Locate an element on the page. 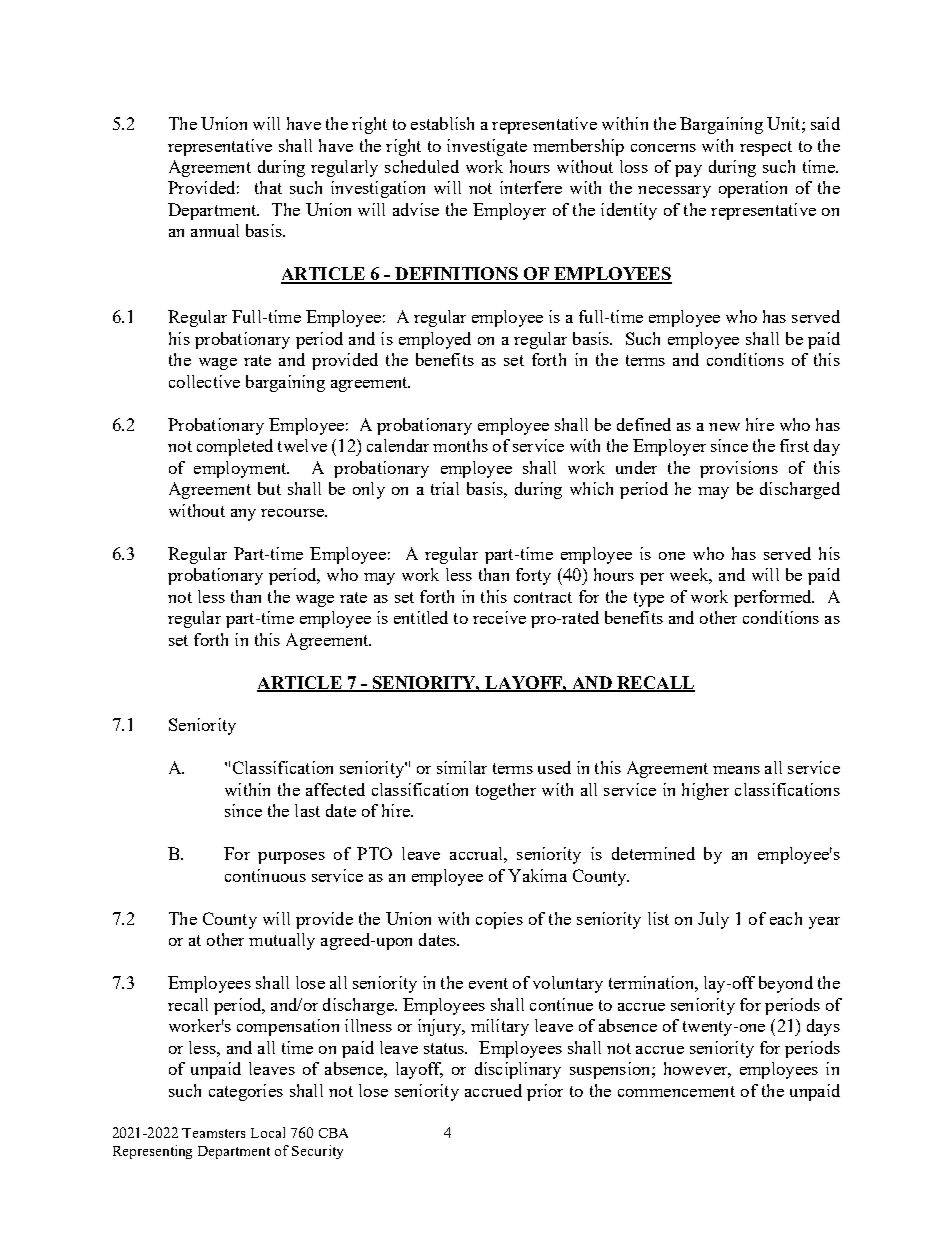 This image has width=952, height=1233. that is located at coordinates (268, 187).
